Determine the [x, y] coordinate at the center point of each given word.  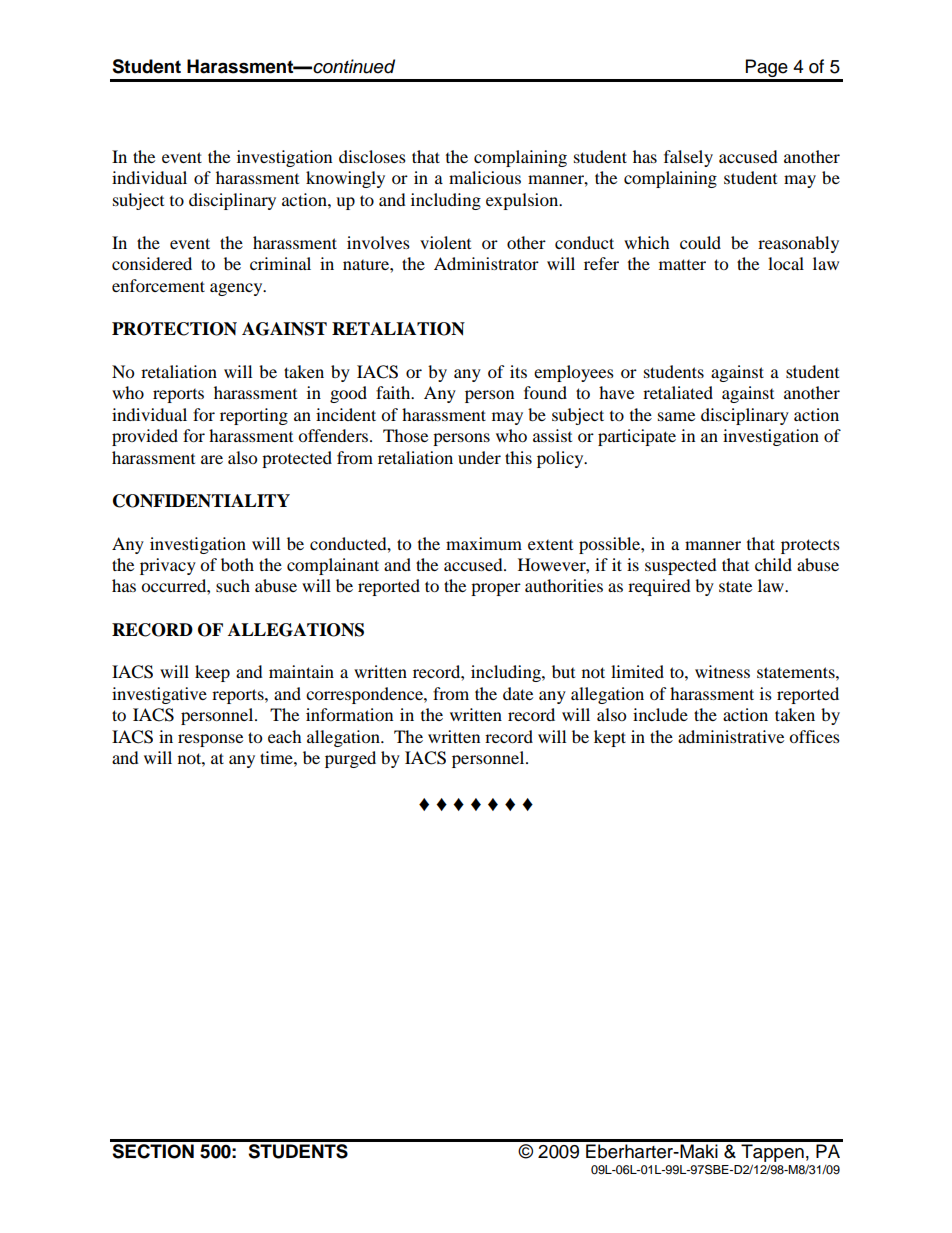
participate [637, 437]
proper [496, 589]
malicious [485, 177]
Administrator [486, 263]
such [233, 585]
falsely [688, 158]
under [479, 457]
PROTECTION [174, 329]
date [518, 693]
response [210, 740]
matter [682, 264]
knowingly [345, 179]
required [659, 587]
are [212, 459]
